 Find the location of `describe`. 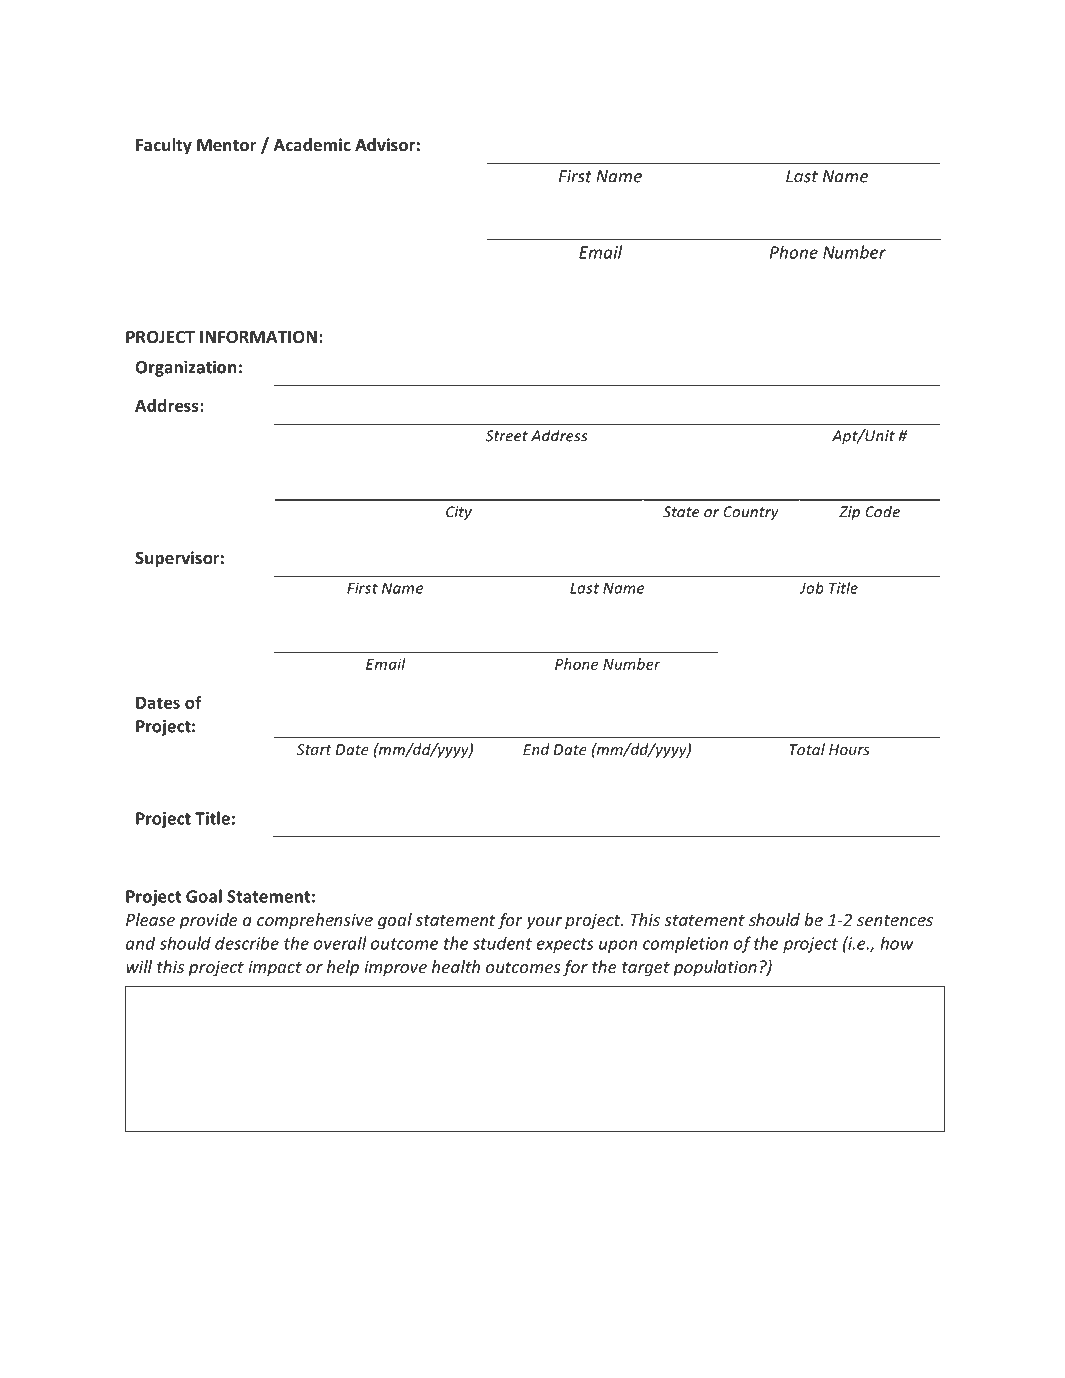

describe is located at coordinates (247, 943).
